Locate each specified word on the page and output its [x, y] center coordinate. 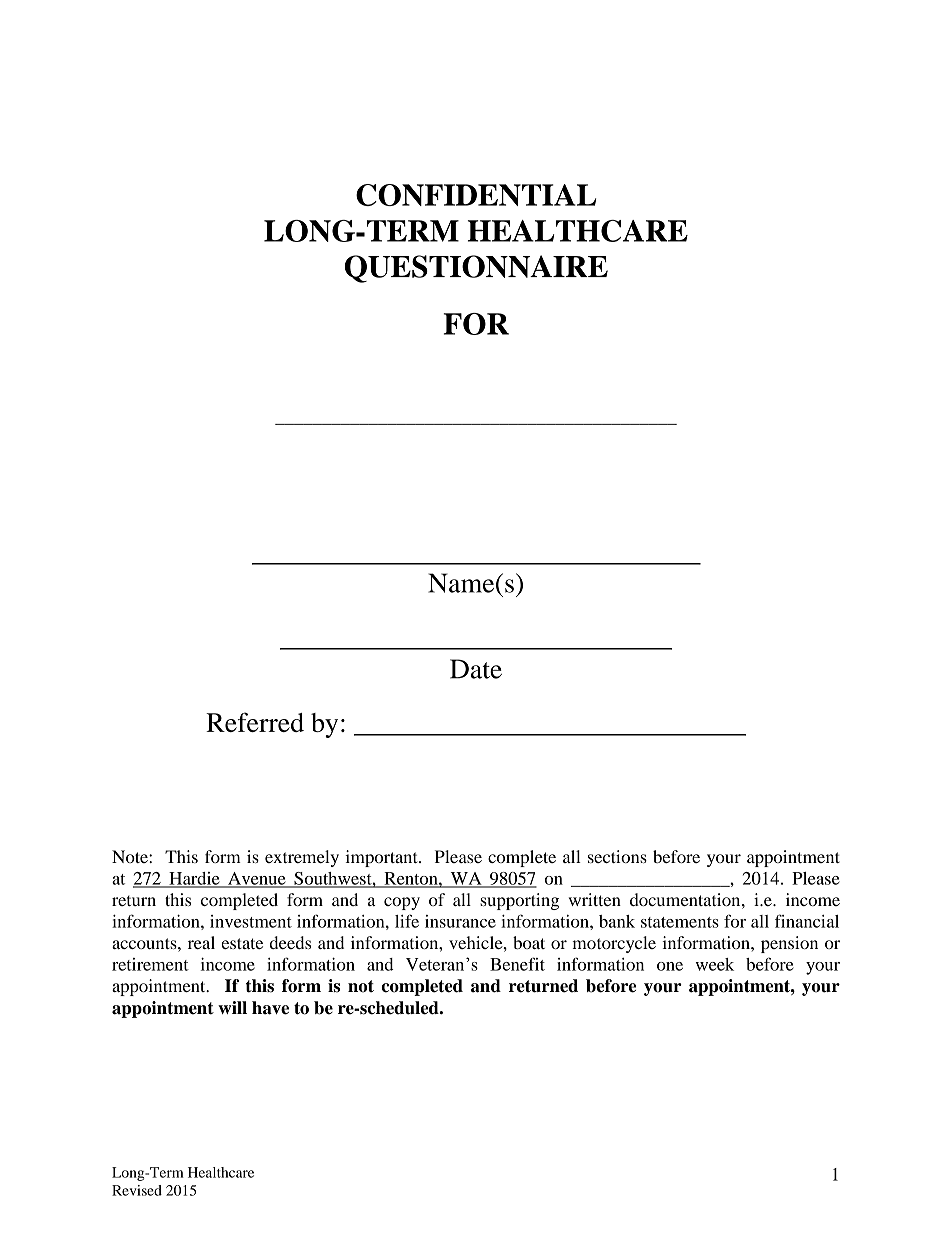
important [382, 858]
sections [617, 856]
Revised [137, 1190]
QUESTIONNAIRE [476, 269]
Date [476, 669]
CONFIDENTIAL [476, 195]
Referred [255, 722]
